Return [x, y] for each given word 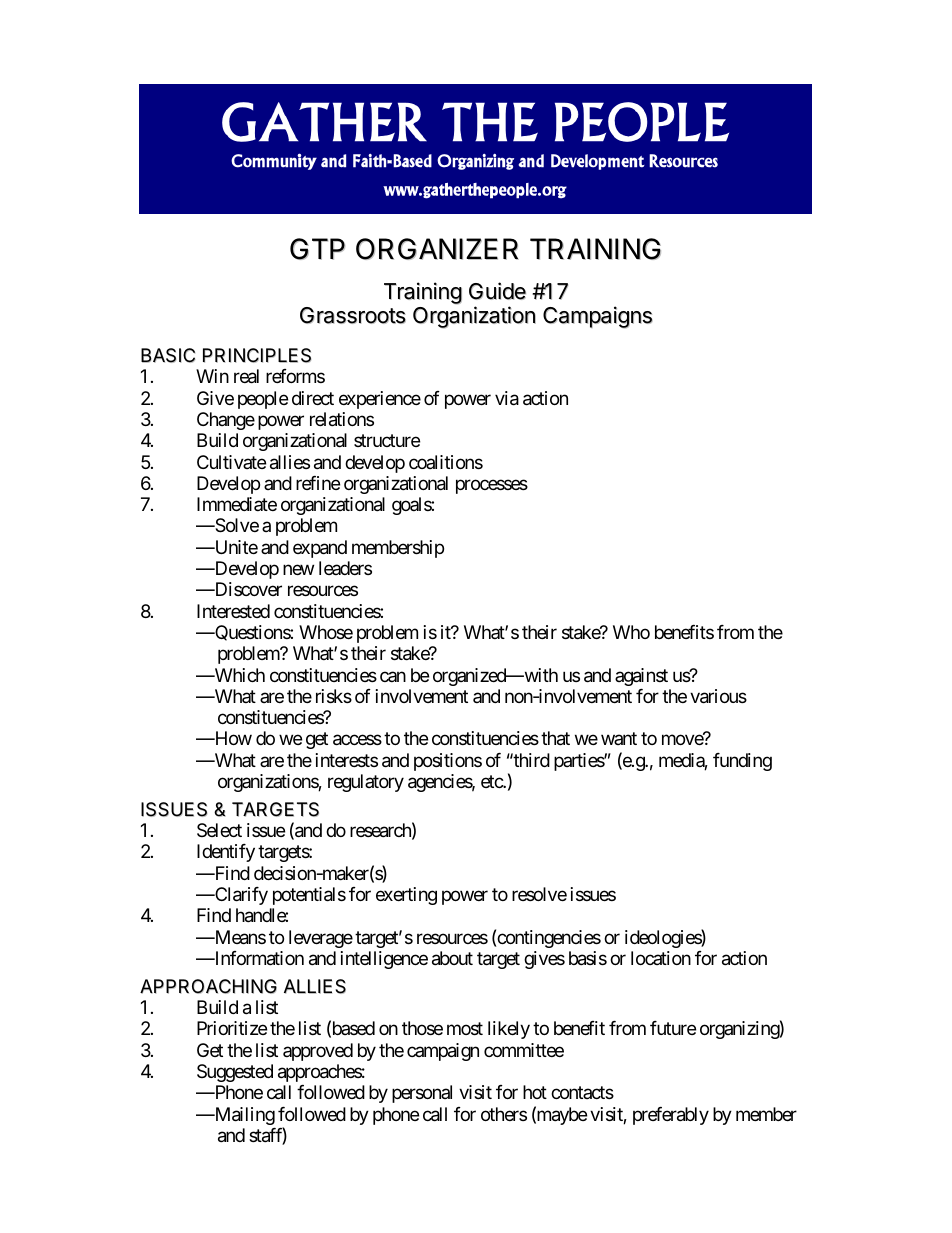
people [263, 400]
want [619, 739]
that [555, 738]
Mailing [243, 1116]
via [507, 398]
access [357, 740]
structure [387, 441]
